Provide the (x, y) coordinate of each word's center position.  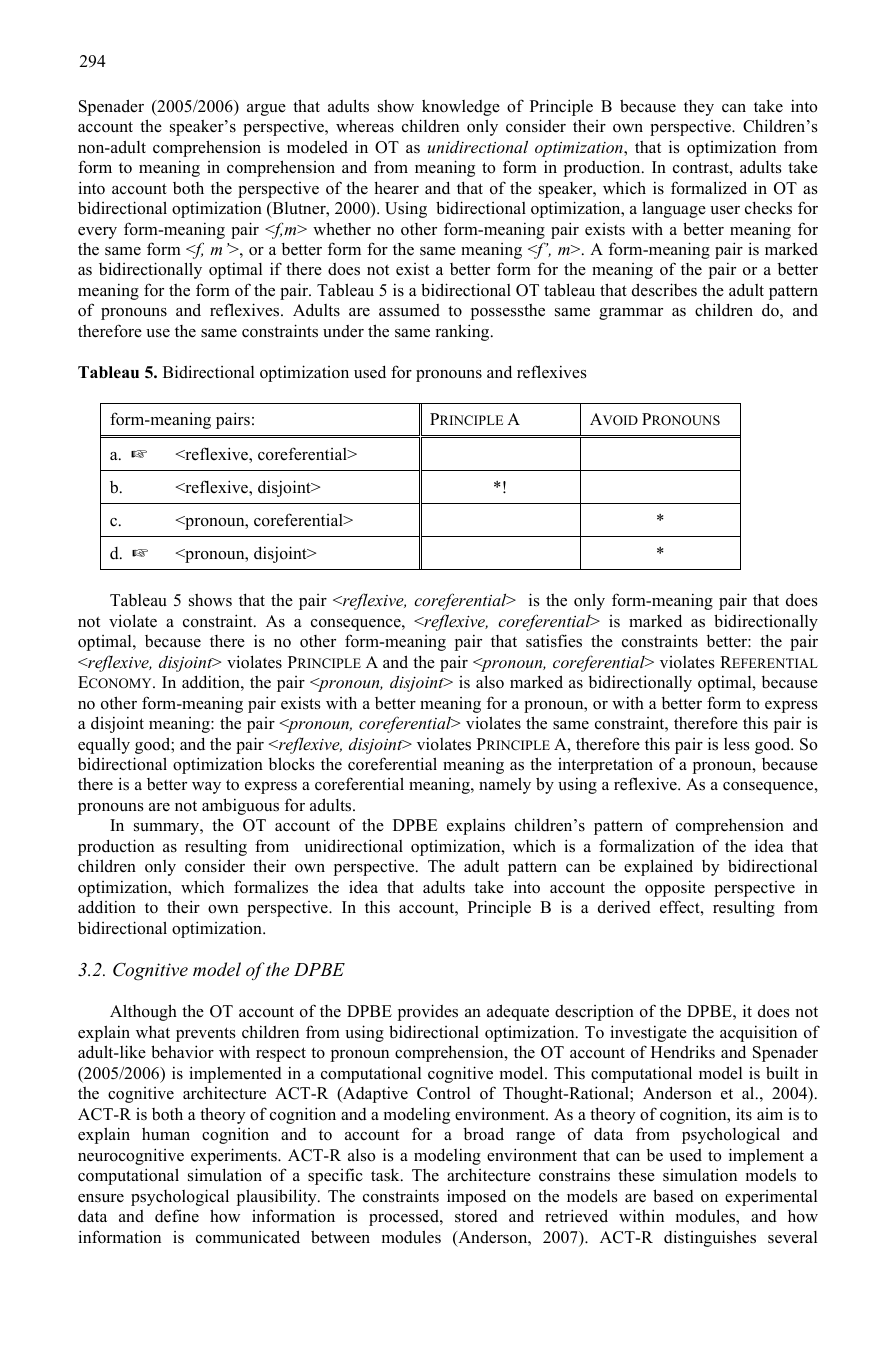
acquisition (758, 1033)
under (343, 331)
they (699, 108)
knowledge (461, 108)
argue (266, 110)
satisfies (554, 641)
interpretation (605, 766)
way (206, 788)
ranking (463, 332)
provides (428, 1012)
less (737, 744)
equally (104, 746)
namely (505, 785)
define (177, 1216)
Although (143, 1012)
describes (664, 290)
